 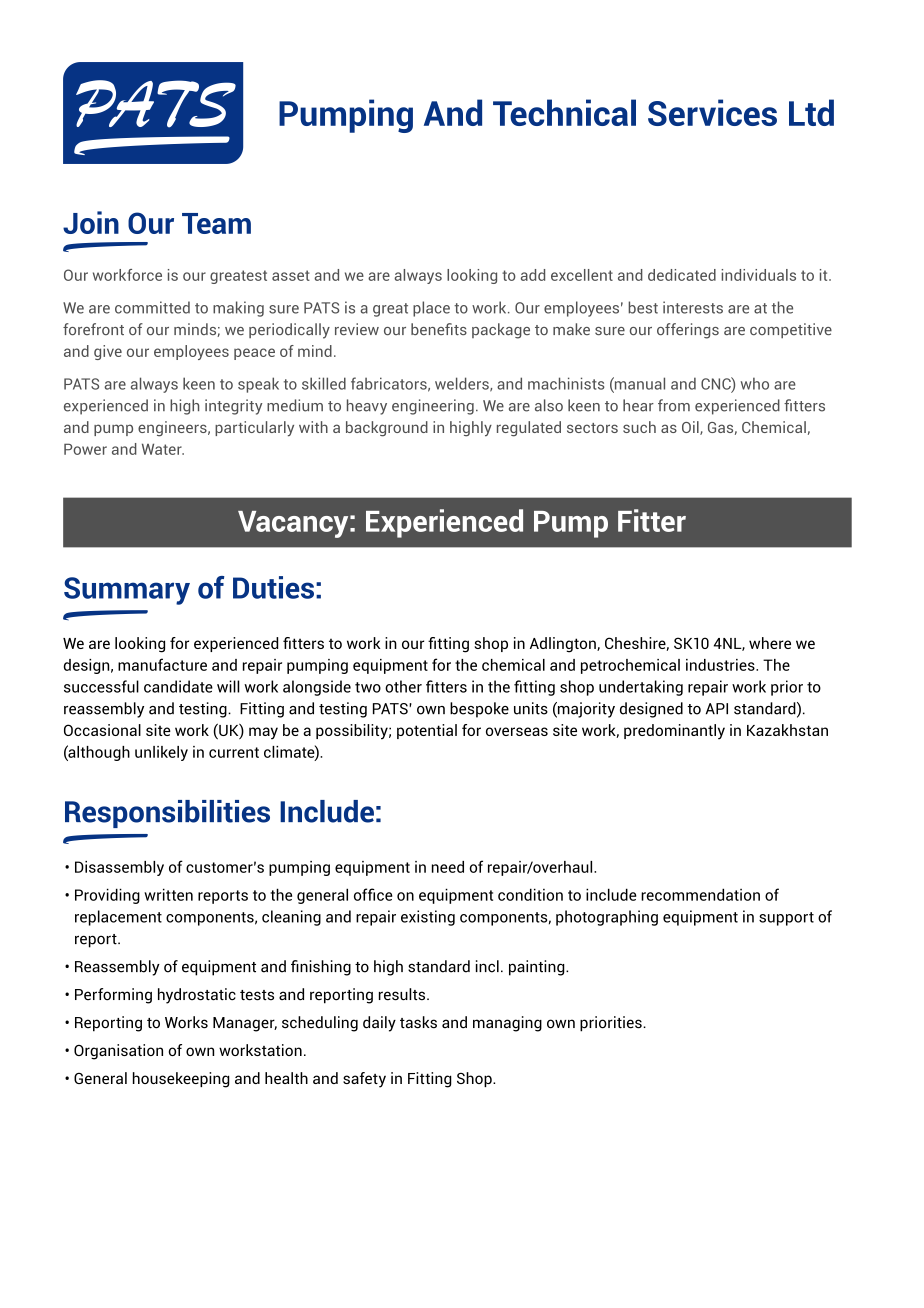 What do you see at coordinates (418, 1022) in the screenshot?
I see `tasks` at bounding box center [418, 1022].
